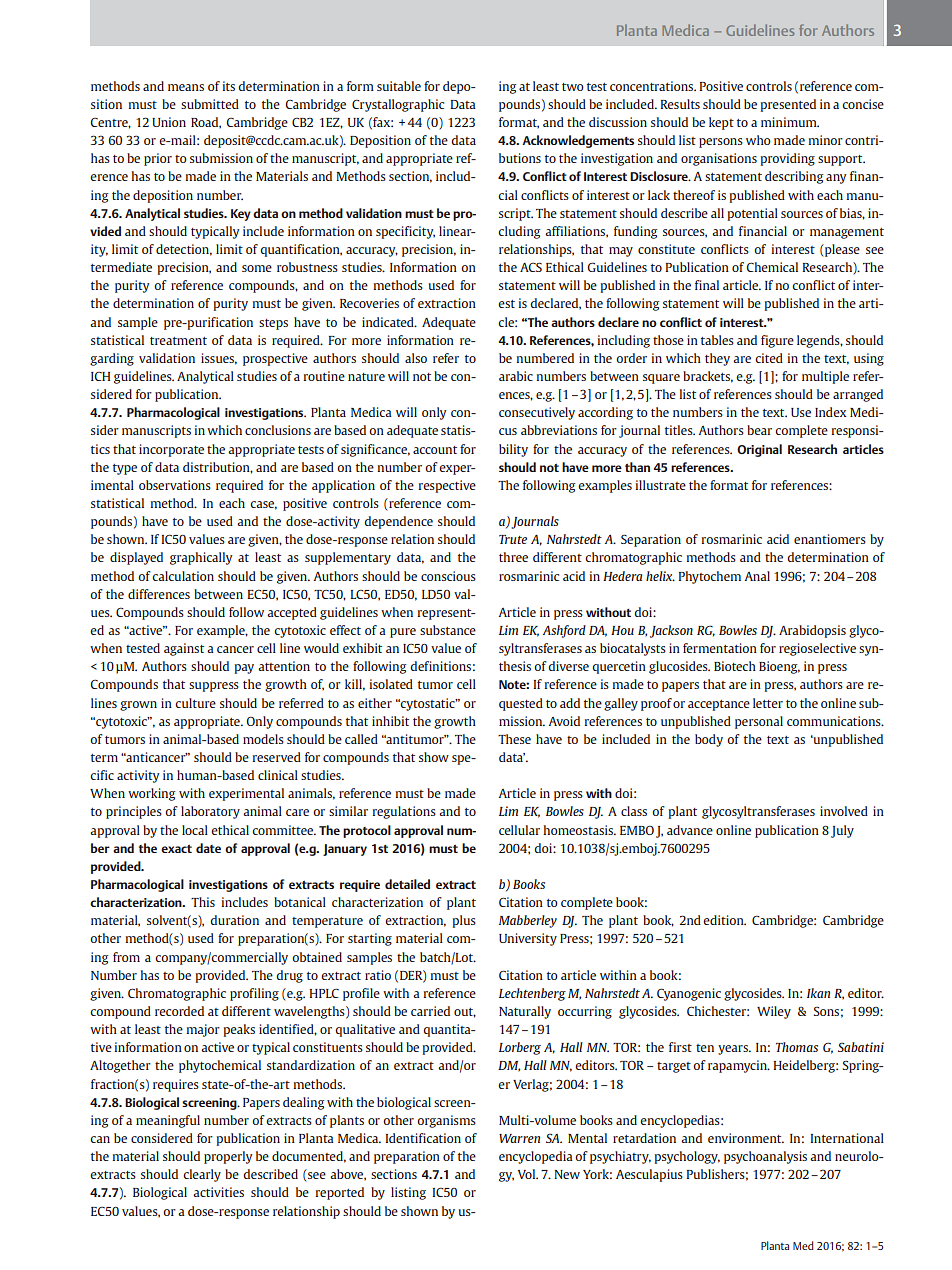 The image size is (952, 1270). What do you see at coordinates (210, 104) in the image?
I see `submitted` at bounding box center [210, 104].
